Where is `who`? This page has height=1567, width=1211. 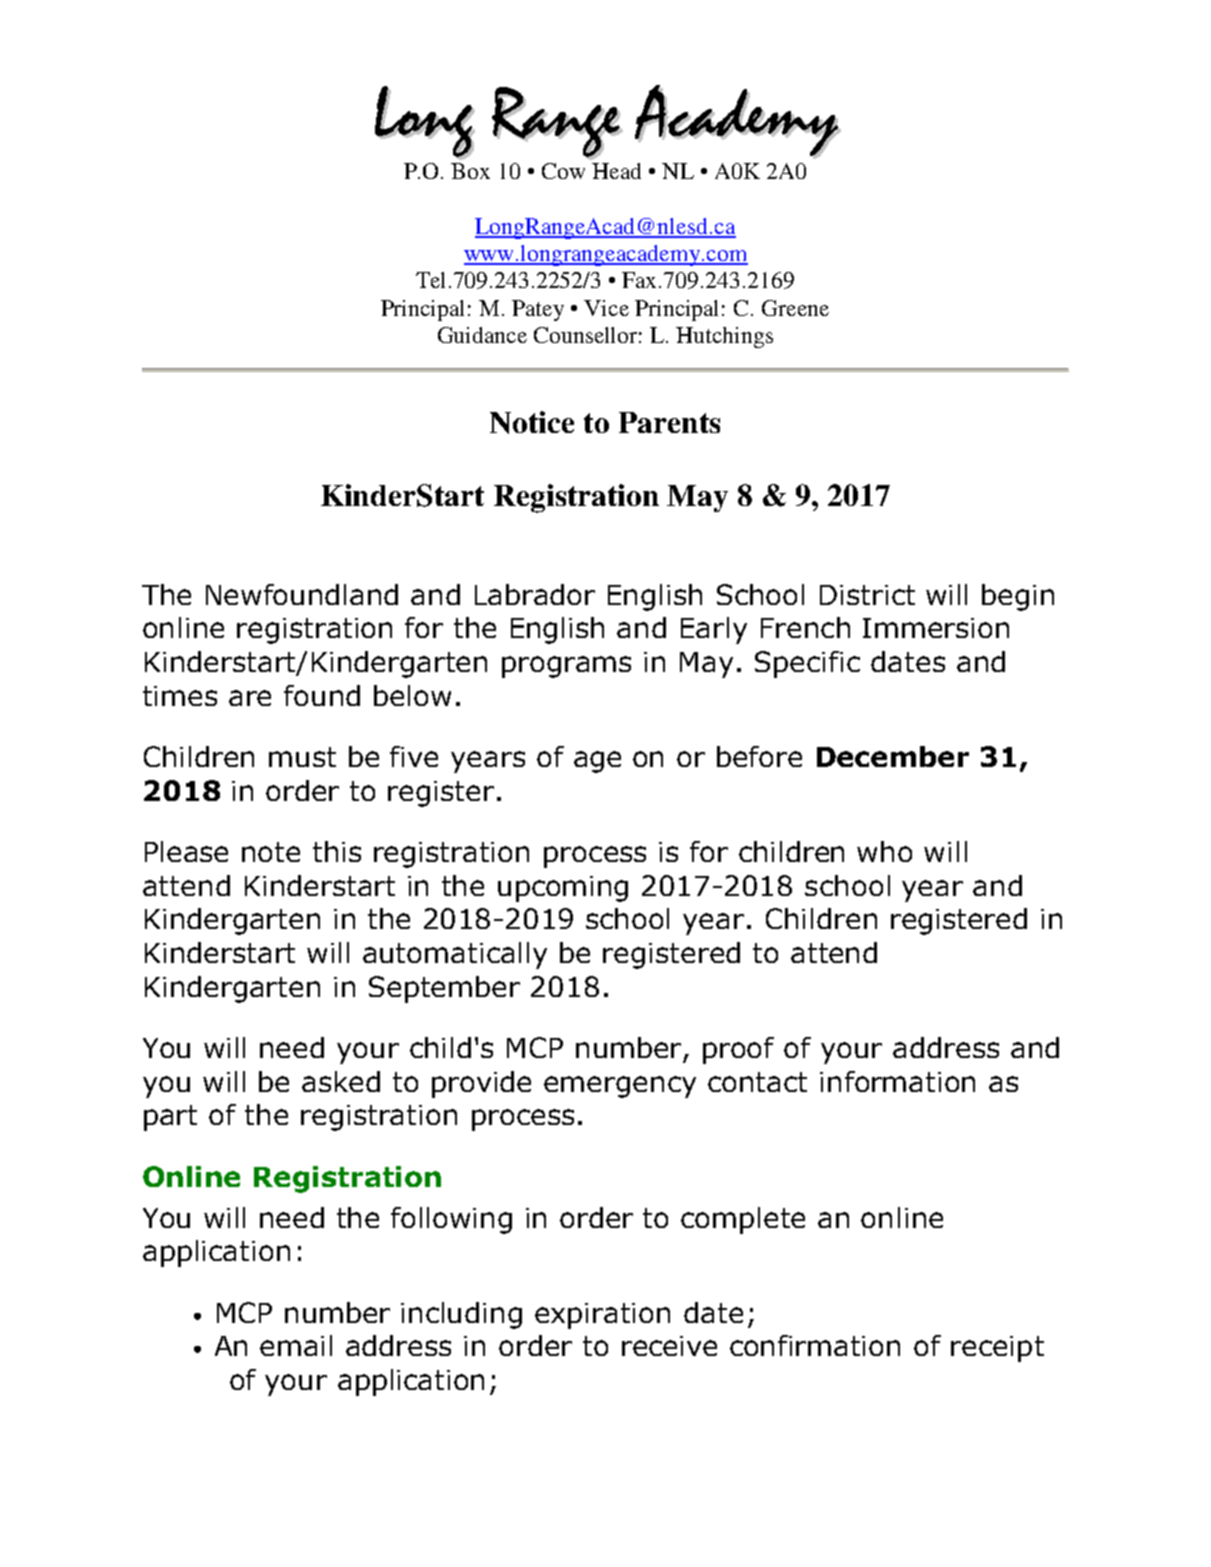
who is located at coordinates (884, 851).
